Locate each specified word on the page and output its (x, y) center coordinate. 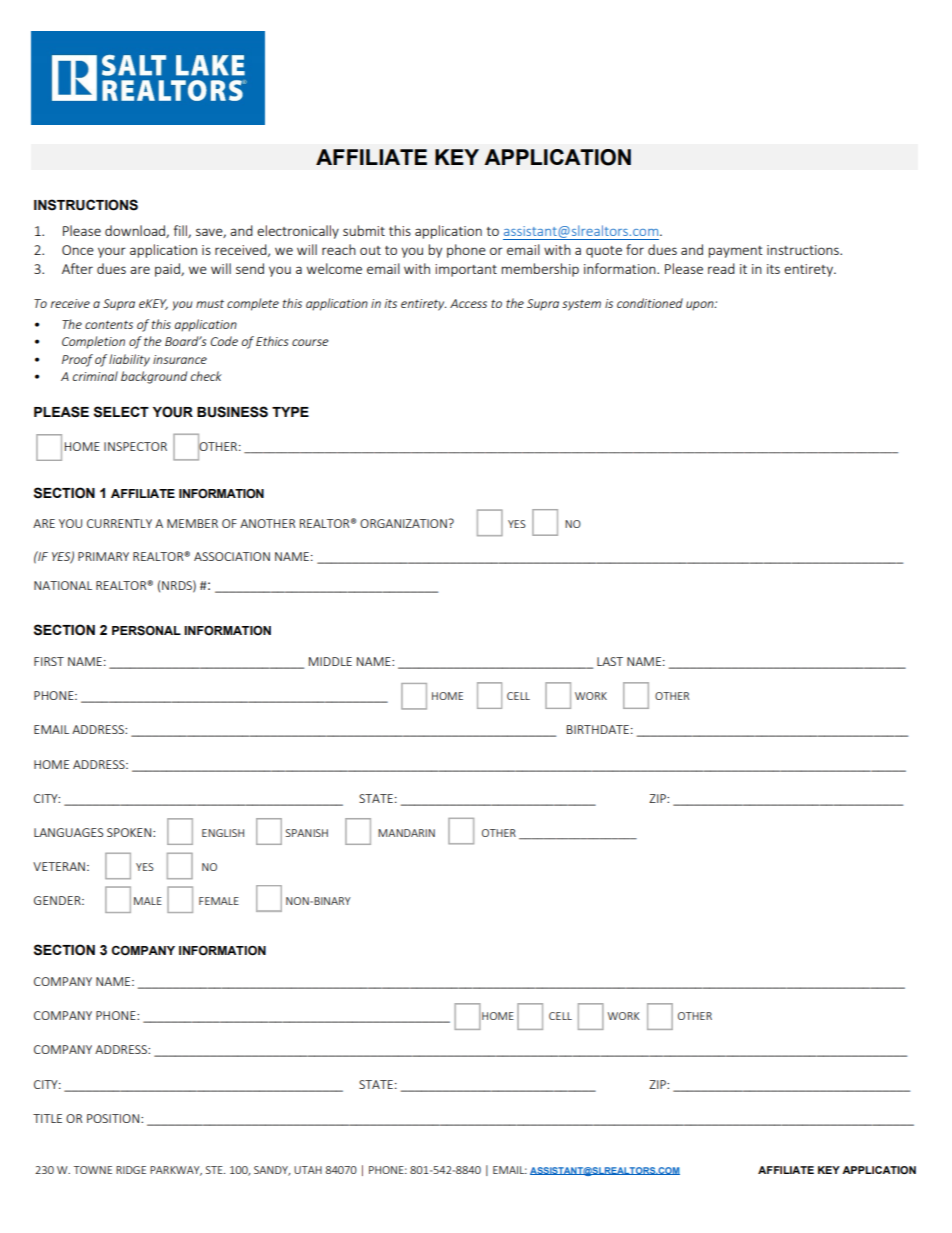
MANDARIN (406, 833)
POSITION (114, 1118)
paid (168, 270)
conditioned (650, 303)
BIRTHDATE (598, 729)
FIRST (49, 661)
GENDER (58, 900)
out (370, 250)
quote (604, 252)
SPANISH (307, 833)
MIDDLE (330, 661)
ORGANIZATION (404, 523)
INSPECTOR (135, 446)
